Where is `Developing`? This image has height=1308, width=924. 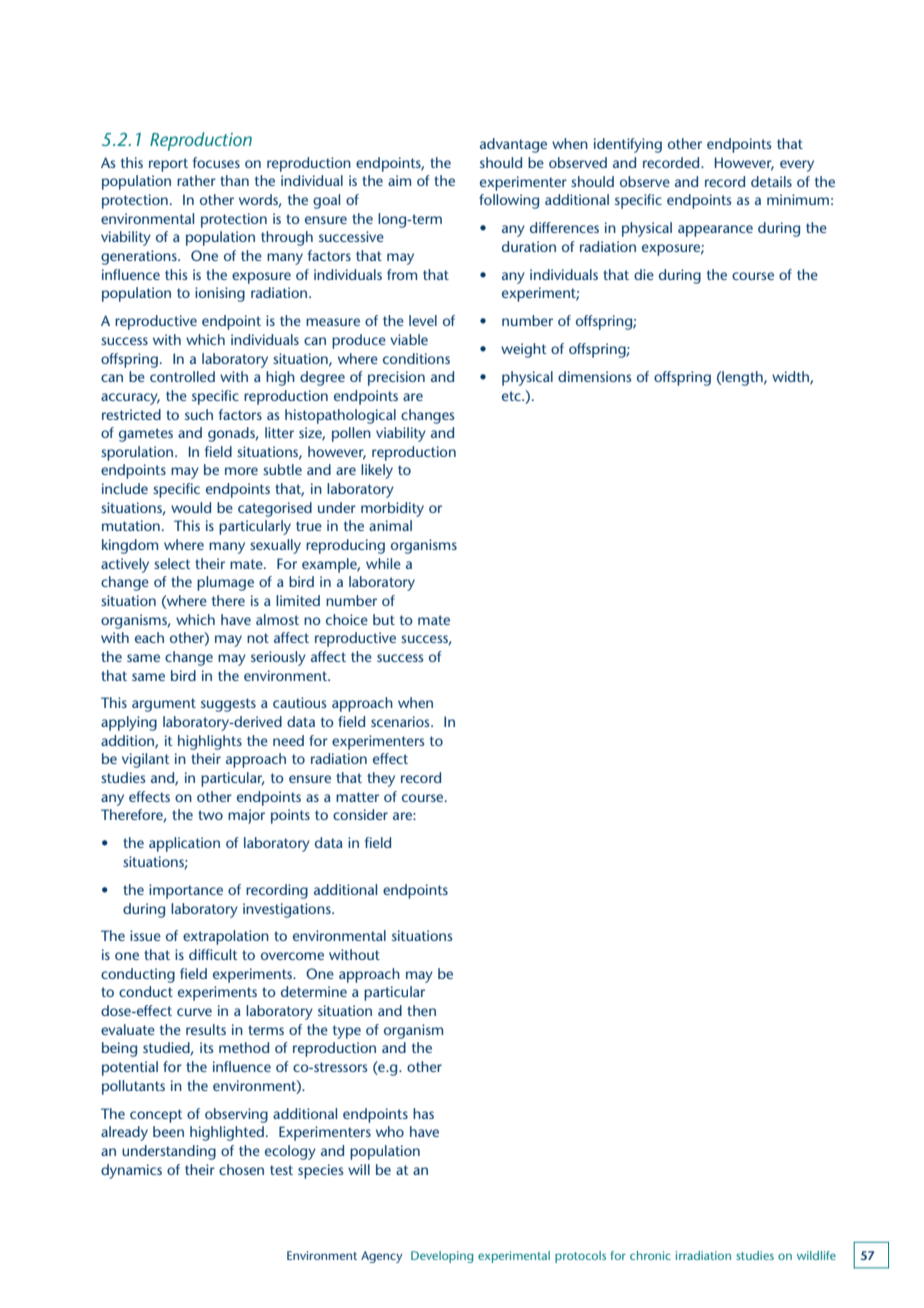
Developing is located at coordinates (442, 1257).
